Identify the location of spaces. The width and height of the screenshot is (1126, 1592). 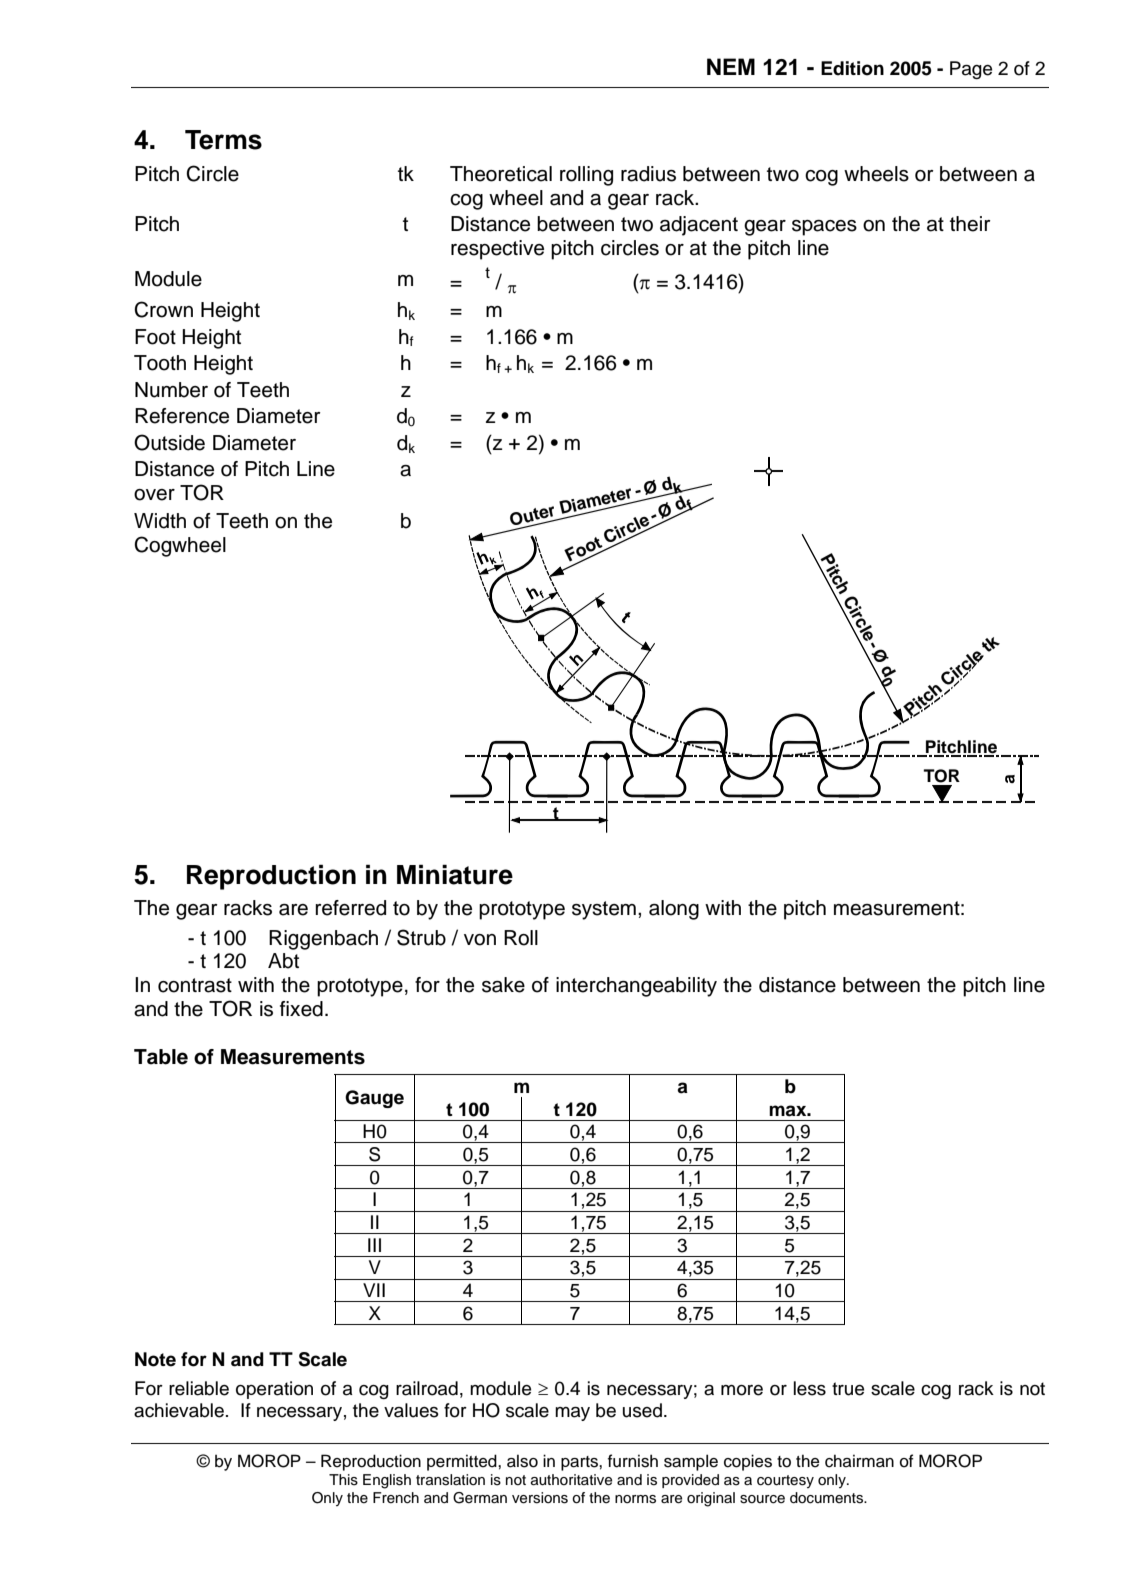
(824, 228).
